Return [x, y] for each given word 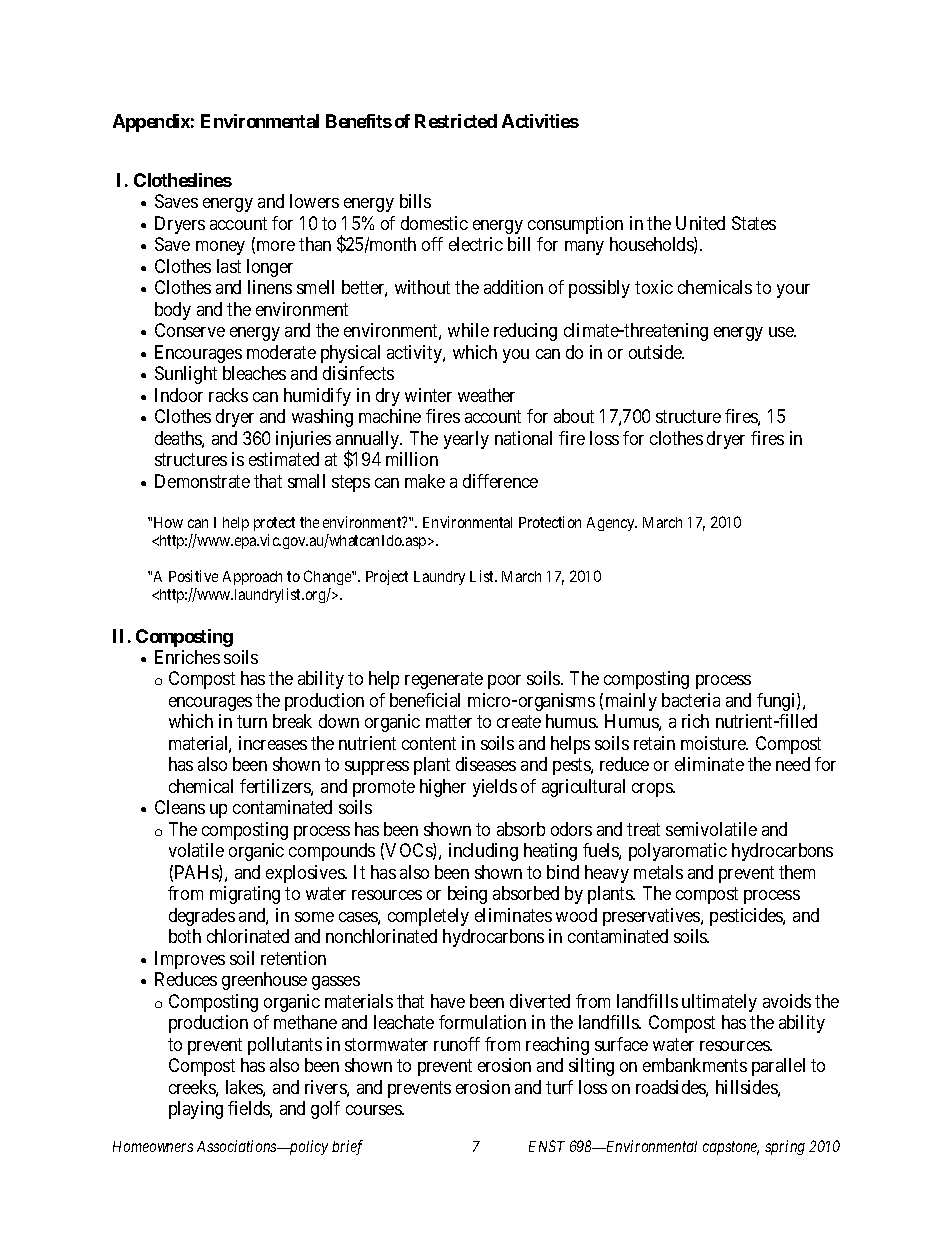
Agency [612, 524]
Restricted [456, 121]
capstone [731, 1148]
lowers [314, 201]
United [700, 223]
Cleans [180, 807]
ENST [547, 1146]
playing [196, 1110]
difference [500, 481]
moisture [714, 743]
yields [495, 788]
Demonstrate [202, 481]
